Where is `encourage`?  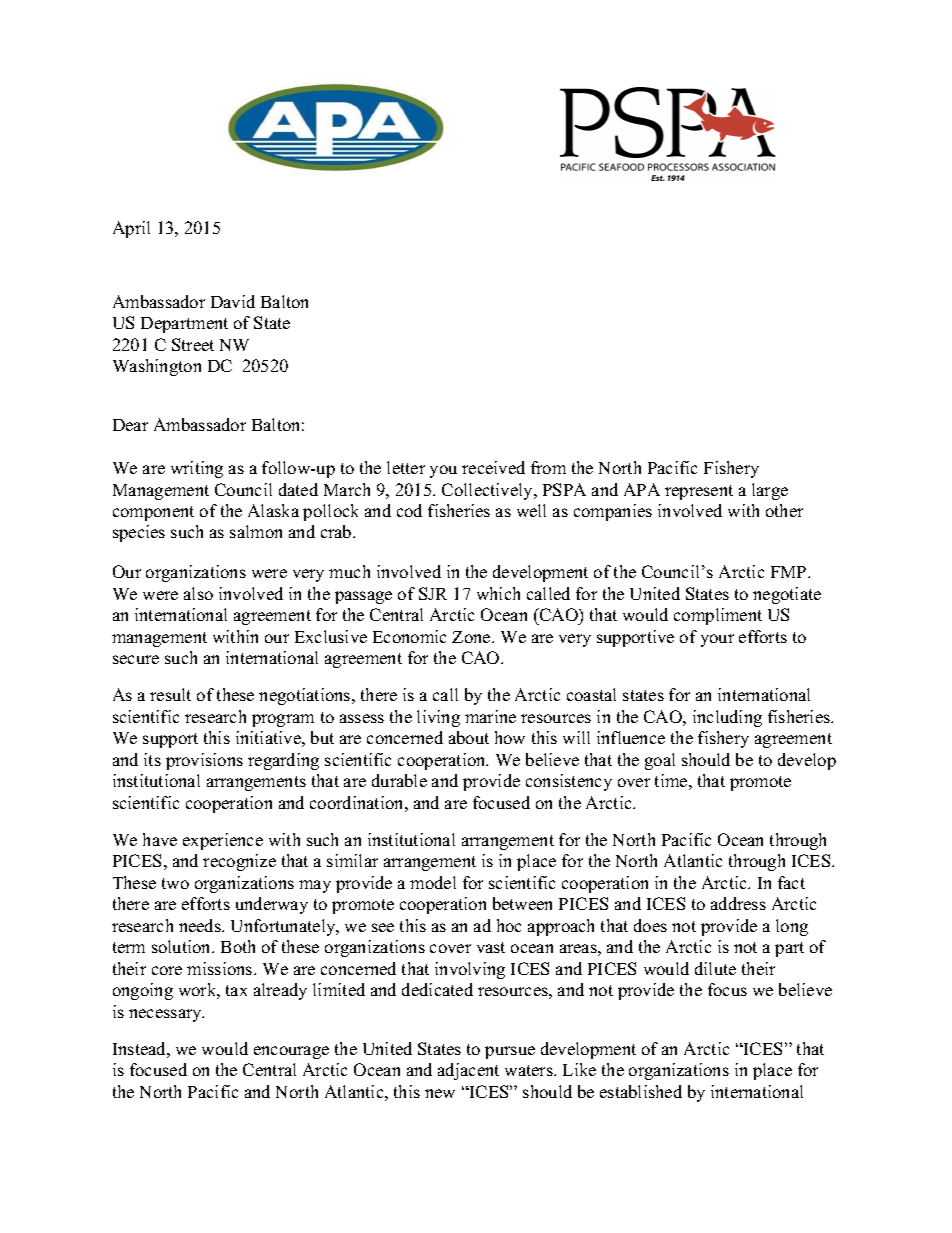 encourage is located at coordinates (291, 1052).
